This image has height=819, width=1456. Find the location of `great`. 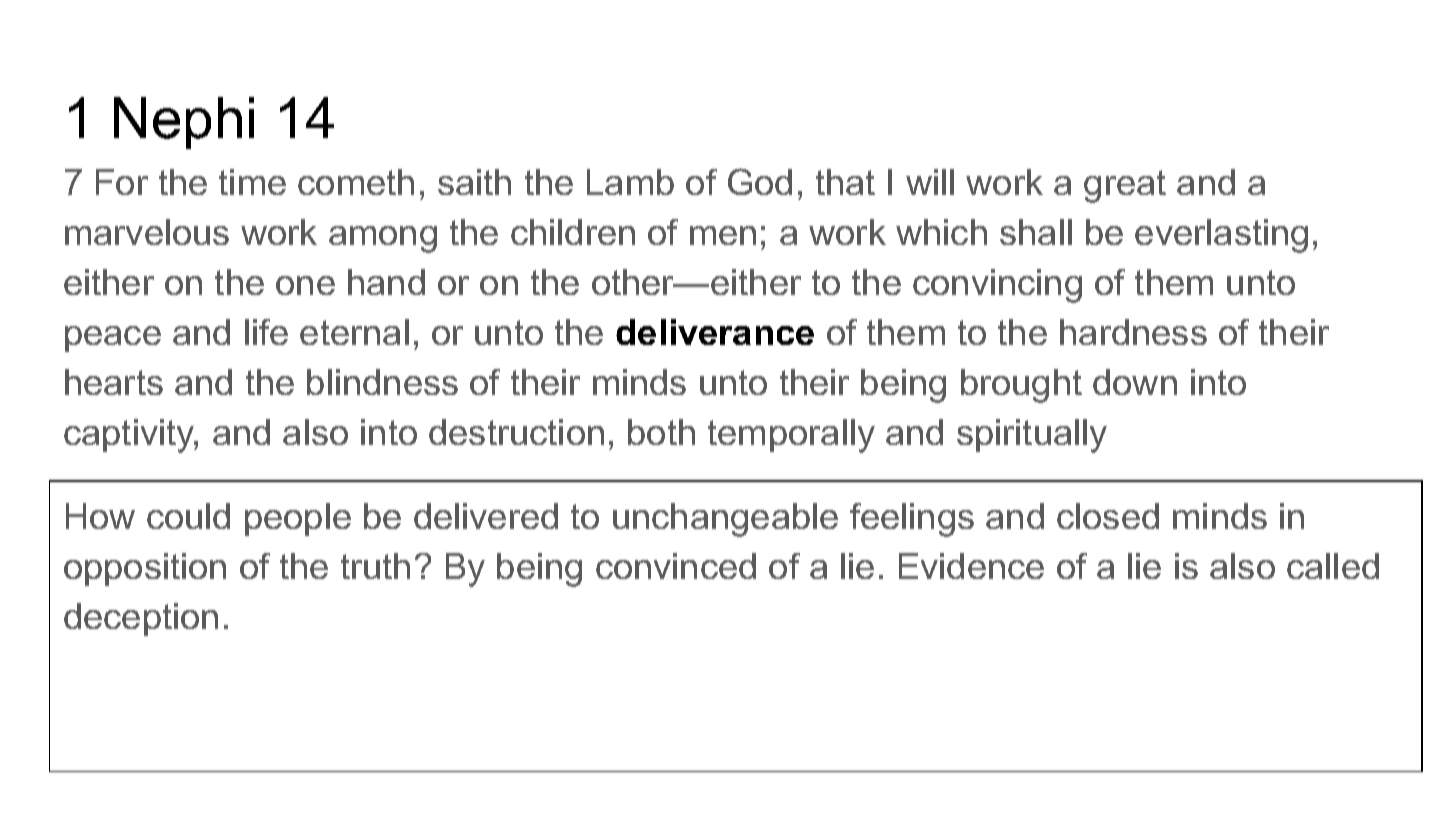

great is located at coordinates (1125, 186).
